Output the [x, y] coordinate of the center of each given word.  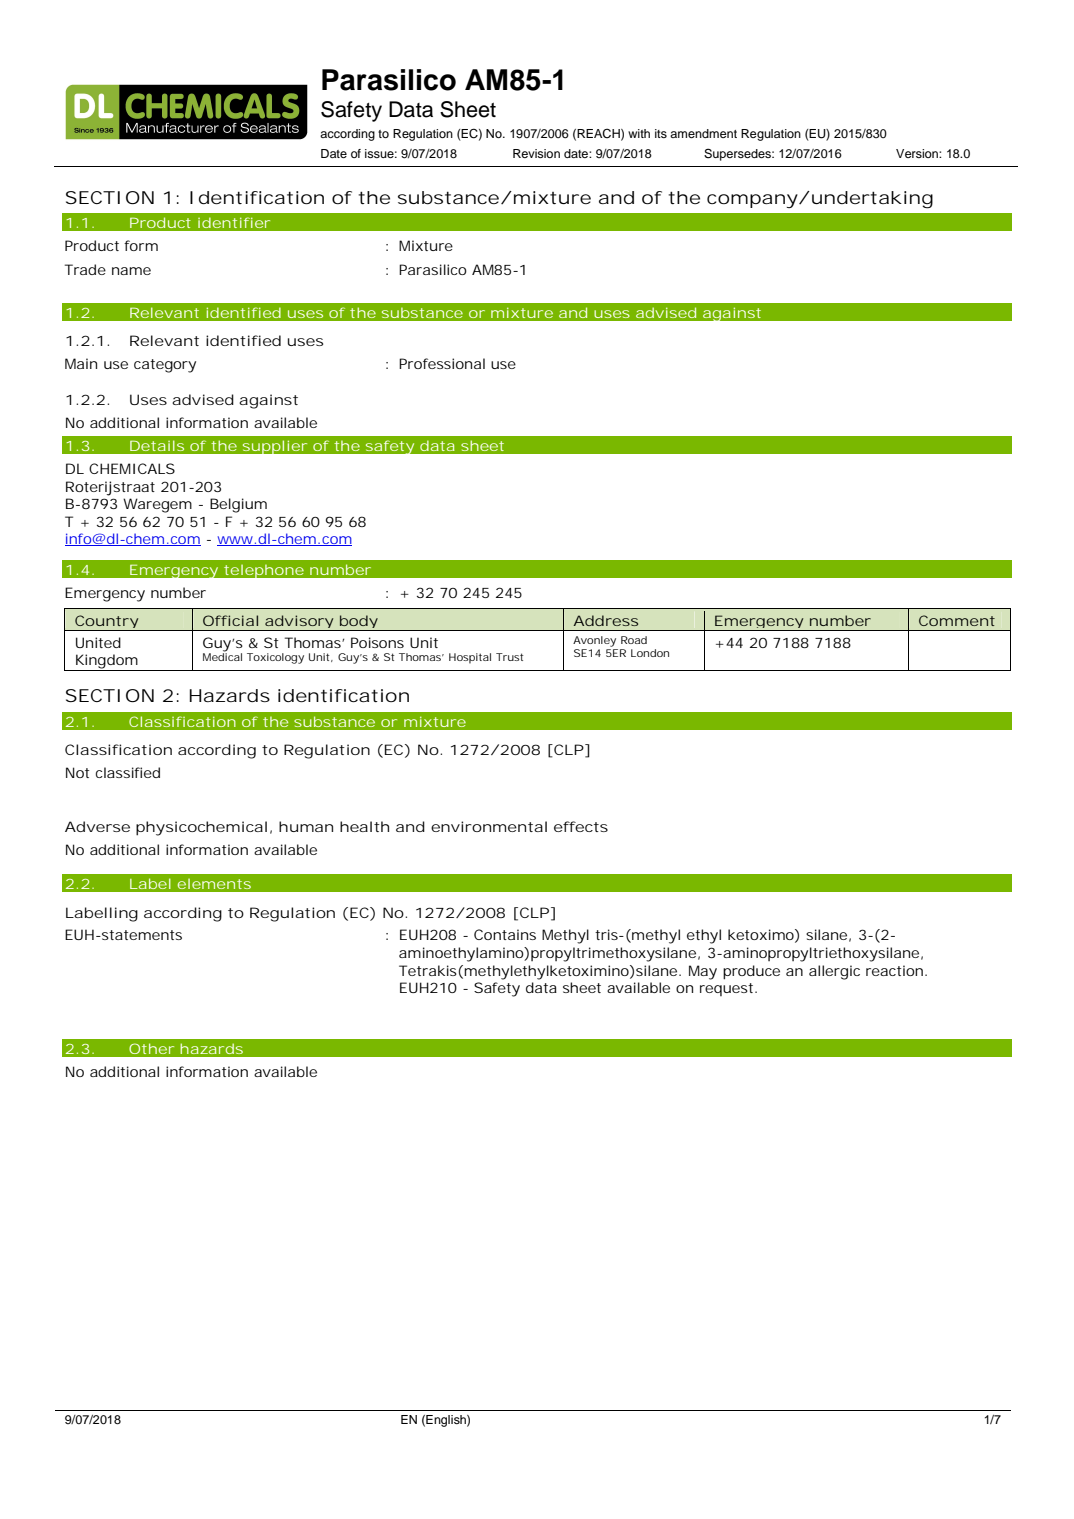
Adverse [97, 826]
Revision [536, 153]
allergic [834, 972]
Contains [505, 934]
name [131, 271]
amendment [703, 133]
